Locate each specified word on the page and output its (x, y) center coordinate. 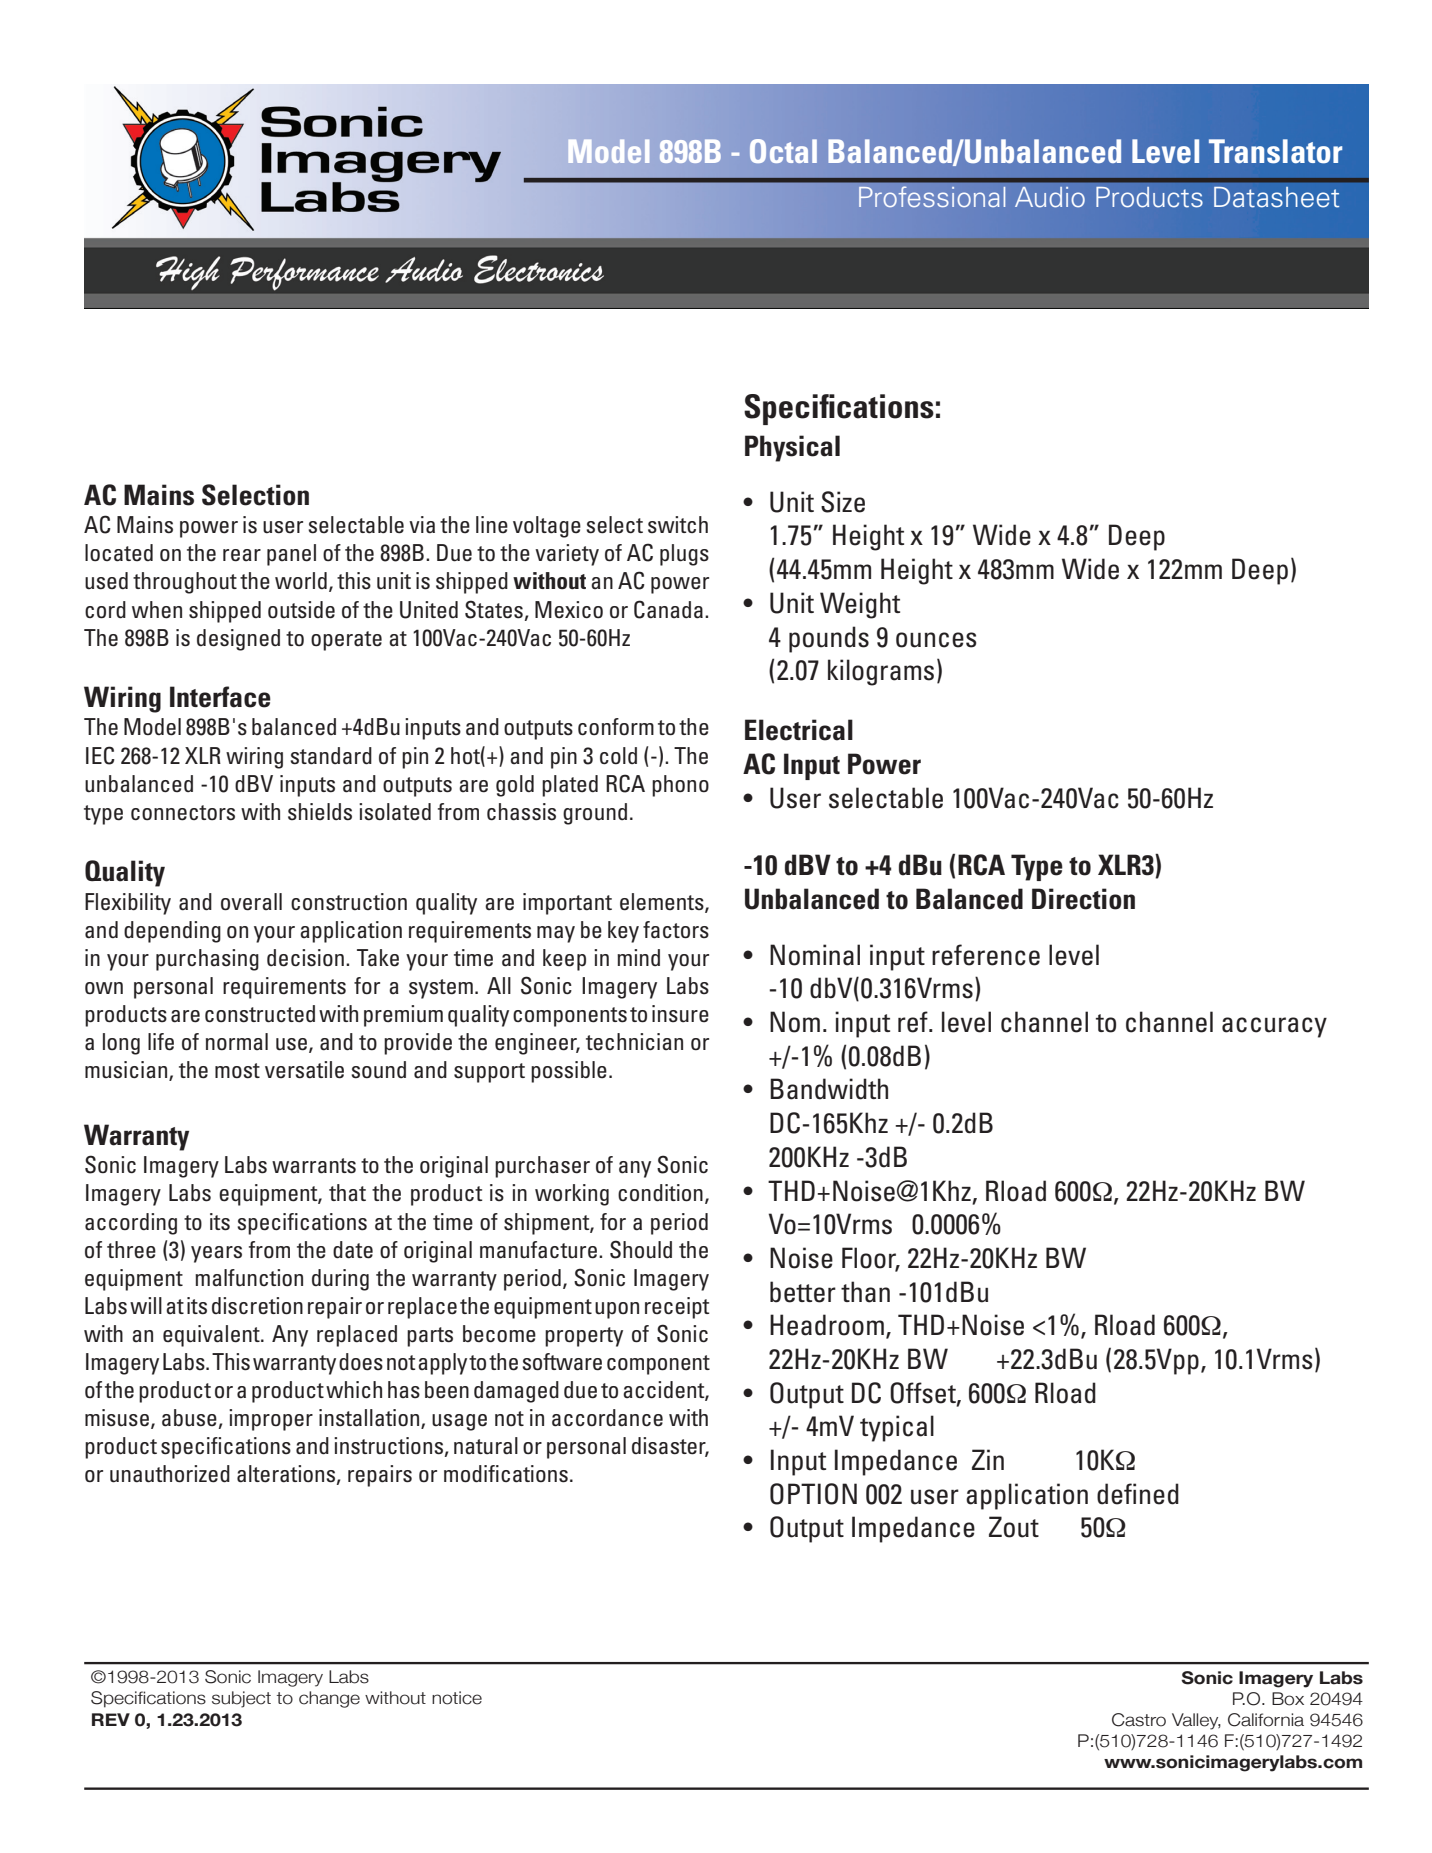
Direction (1083, 899)
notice (457, 1698)
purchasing (207, 960)
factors (676, 930)
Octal (783, 151)
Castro (1139, 1720)
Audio (1050, 197)
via (422, 525)
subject (241, 1699)
